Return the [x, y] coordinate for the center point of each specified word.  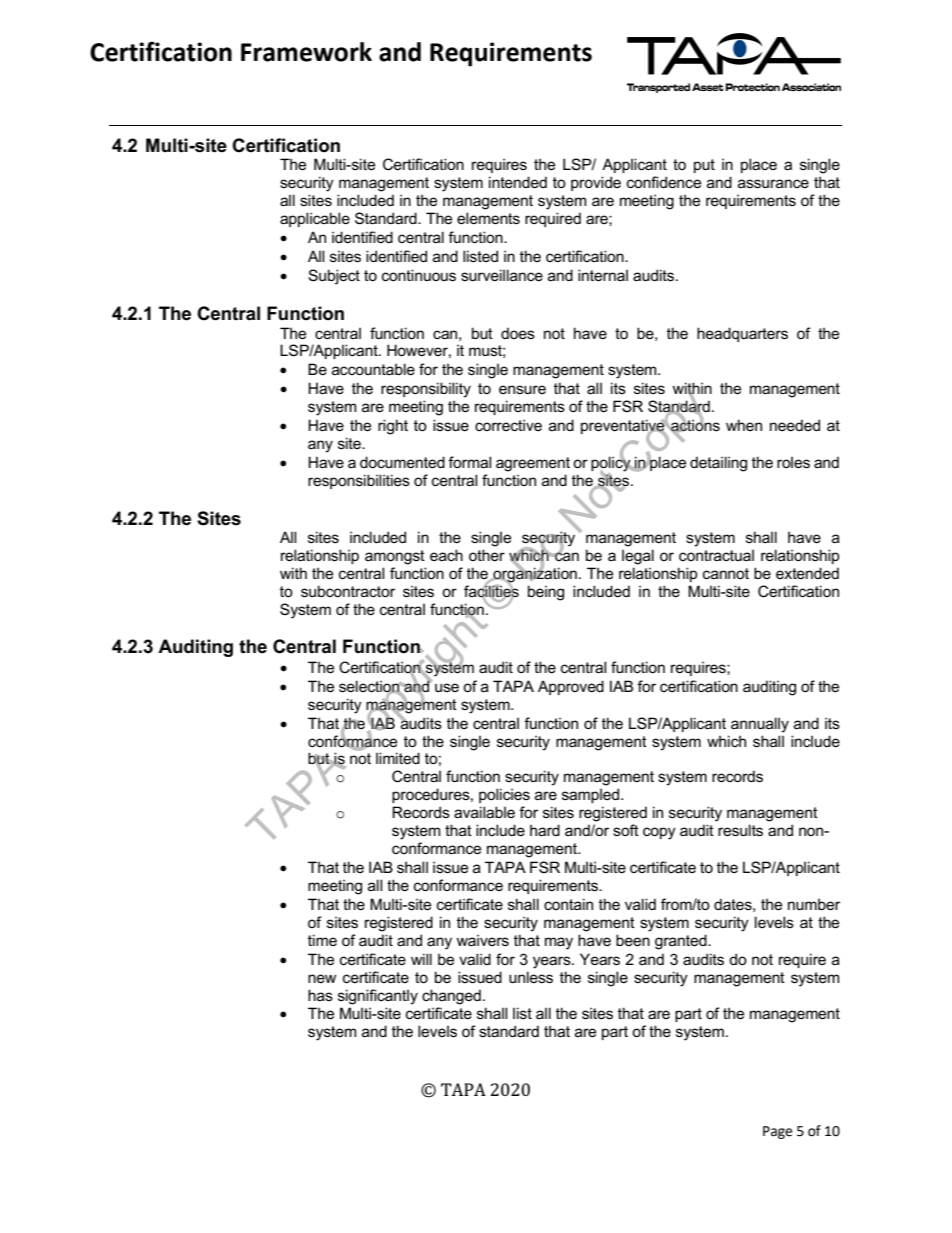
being [546, 593]
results [740, 830]
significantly [378, 997]
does [518, 333]
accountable [373, 369]
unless [531, 977]
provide [596, 183]
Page [777, 1132]
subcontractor [348, 591]
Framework [306, 52]
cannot [726, 573]
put [704, 166]
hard [545, 830]
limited [398, 758]
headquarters [742, 334]
